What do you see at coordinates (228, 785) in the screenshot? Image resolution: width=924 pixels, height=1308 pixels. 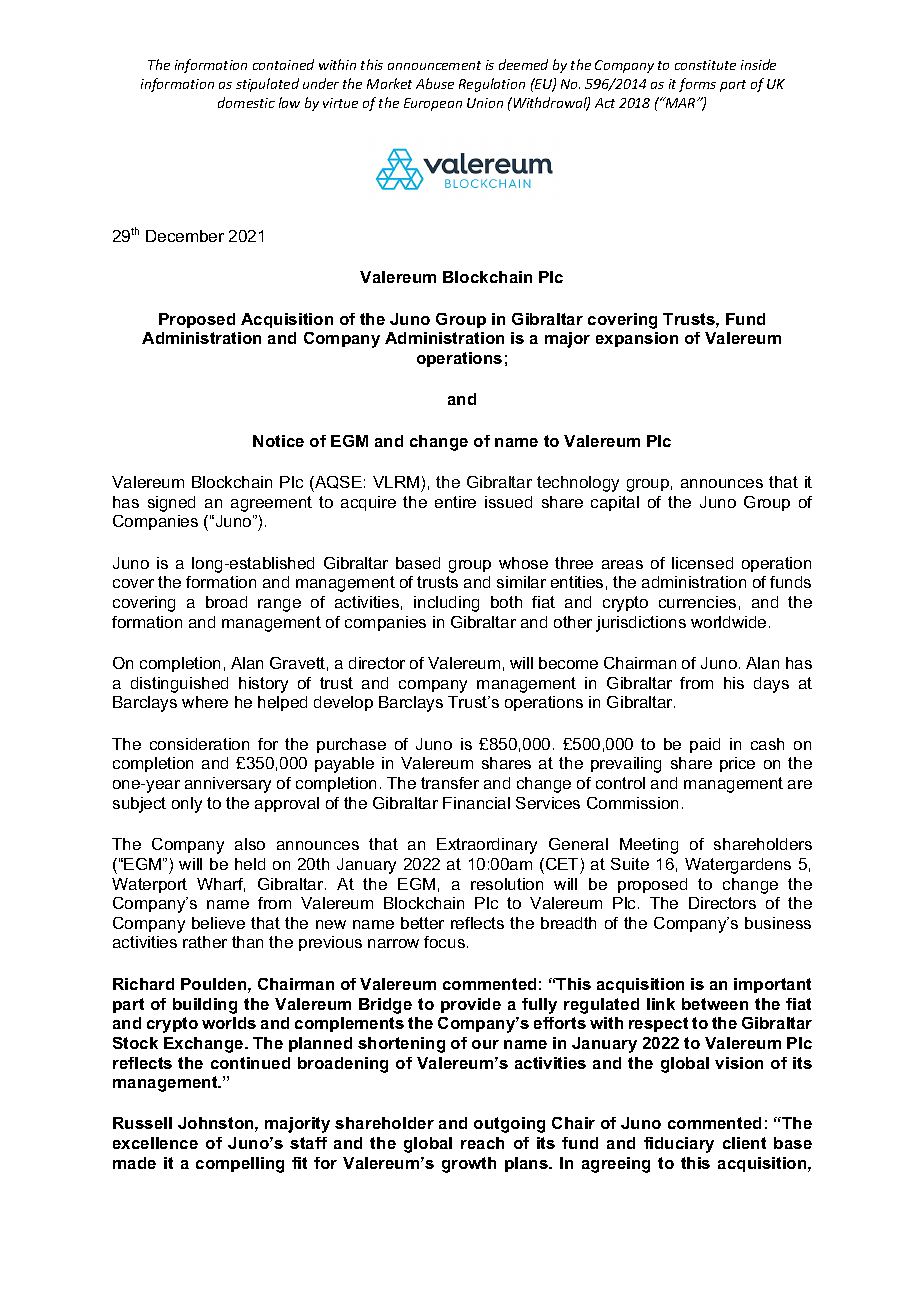 I see `anniversary` at bounding box center [228, 785].
